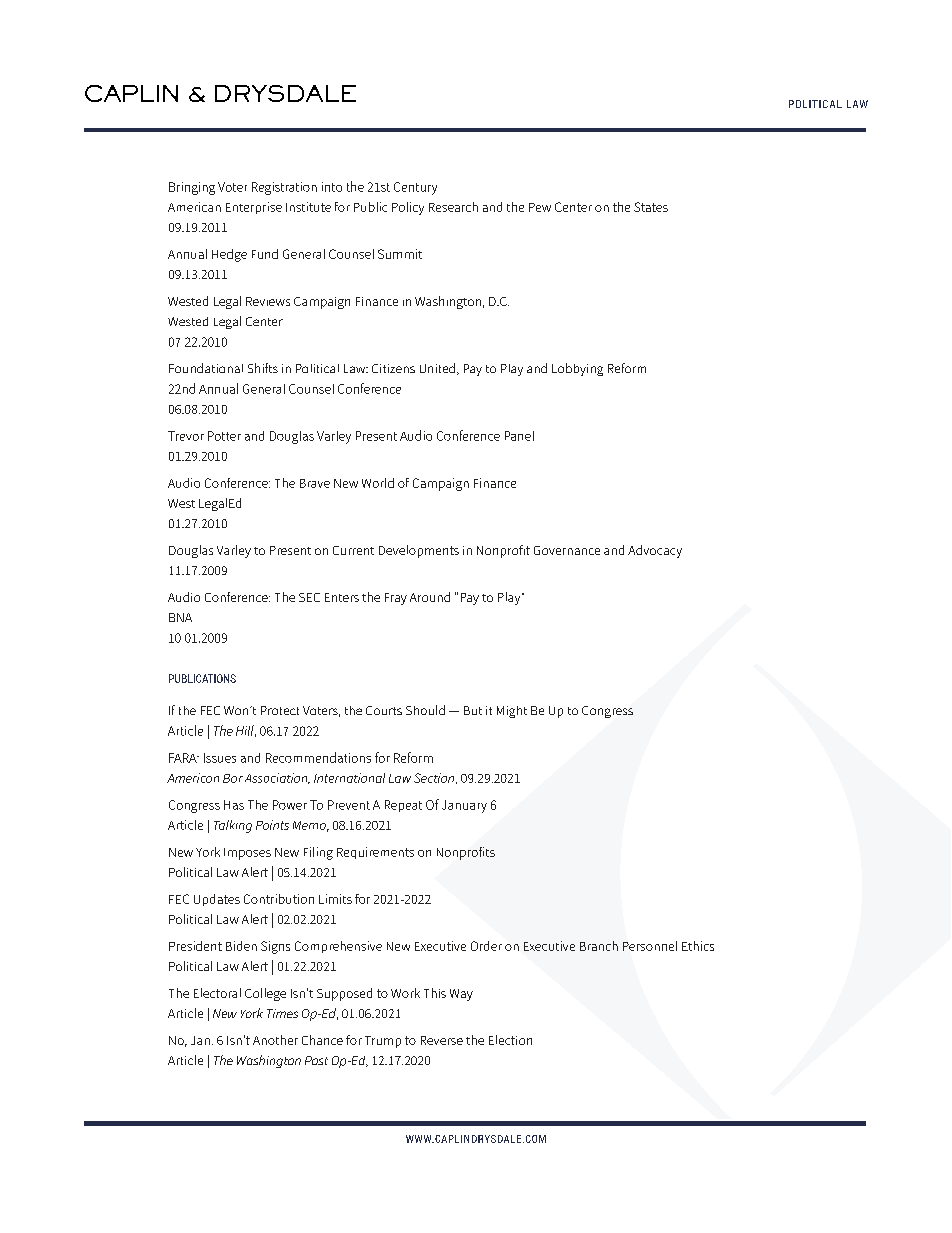  What do you see at coordinates (224, 436) in the document?
I see `Potter` at bounding box center [224, 436].
